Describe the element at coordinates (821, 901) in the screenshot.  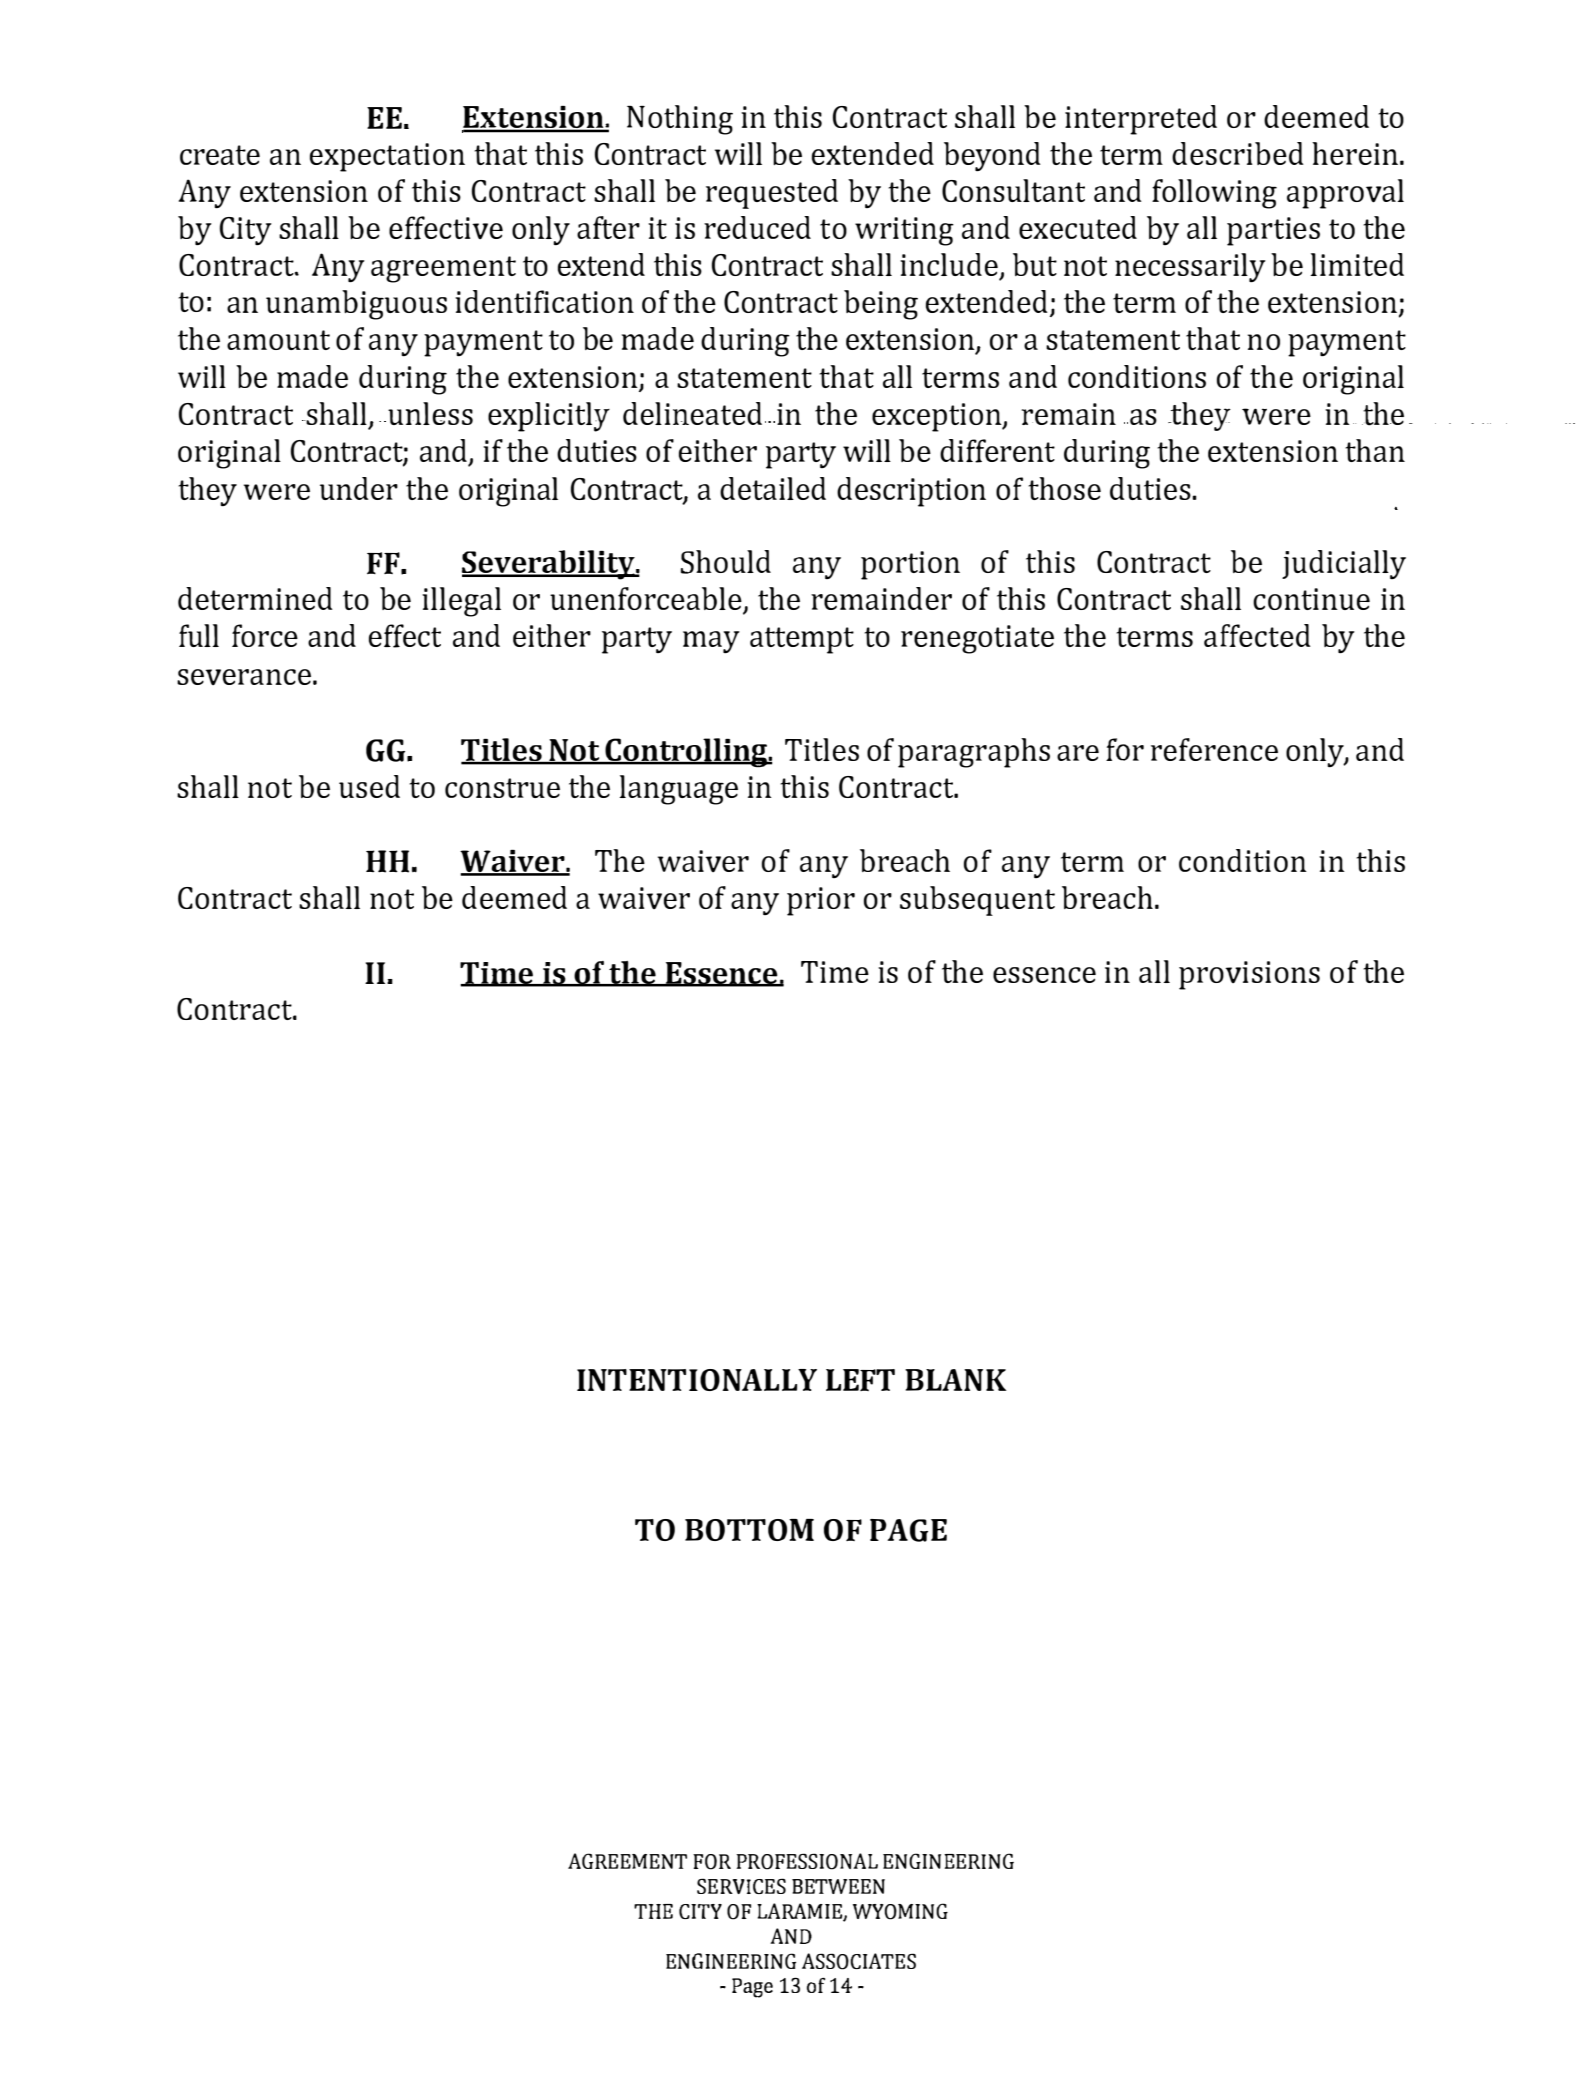
I see `prior` at that location.
